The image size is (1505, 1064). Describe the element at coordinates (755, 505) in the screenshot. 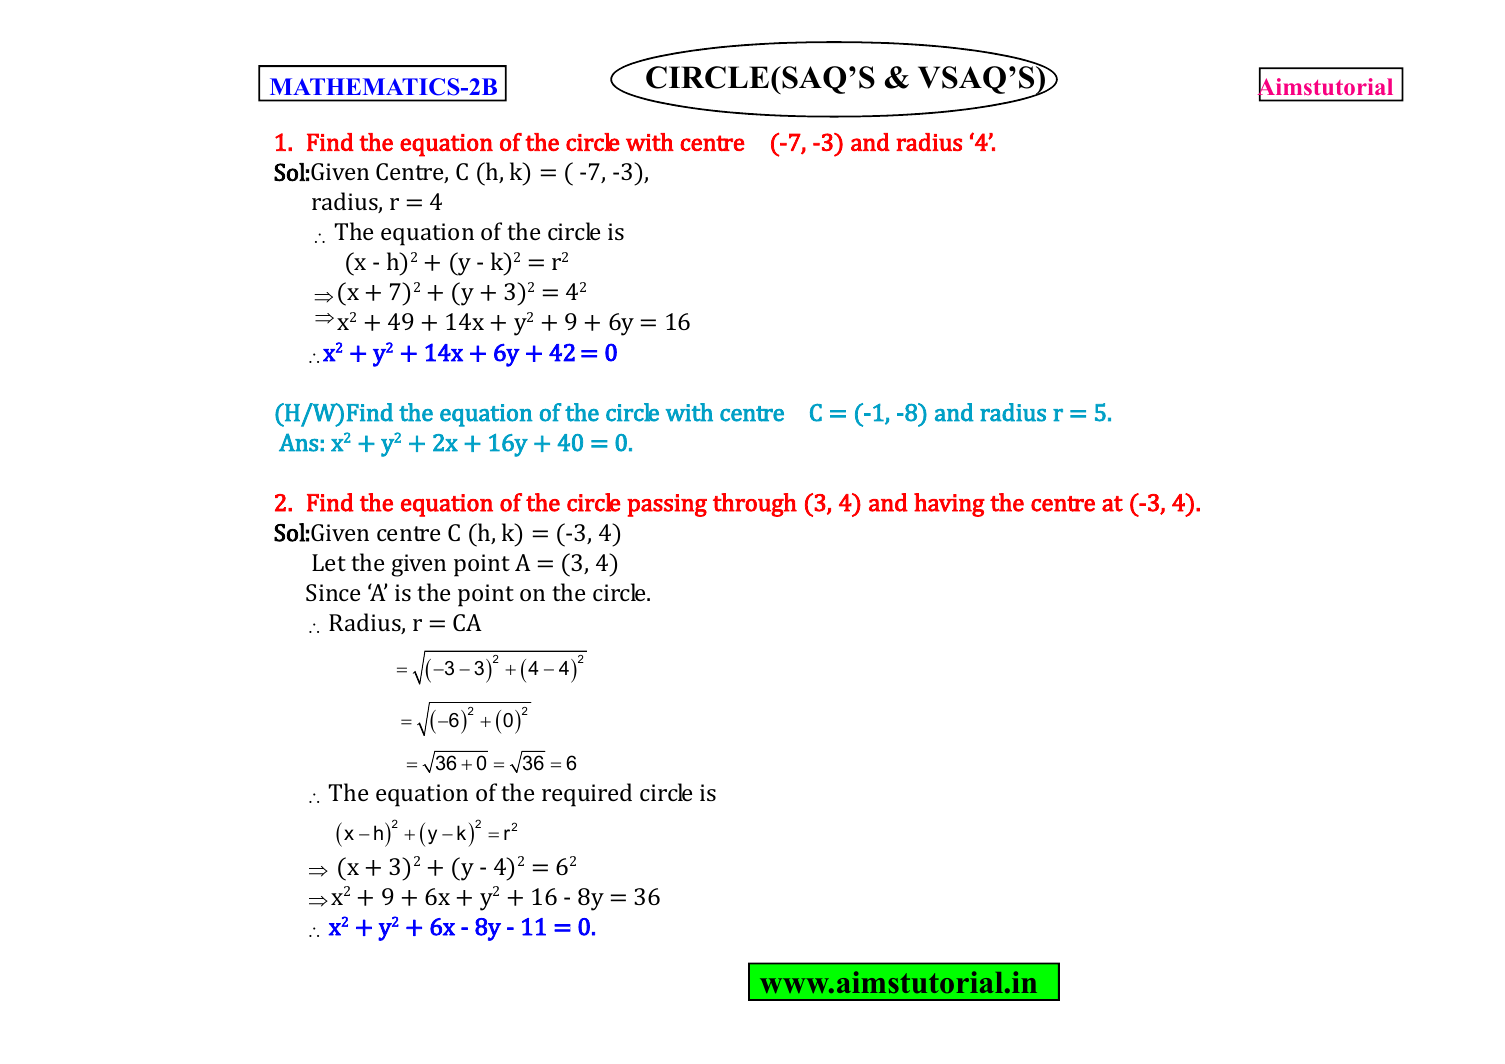

I see `through` at that location.
